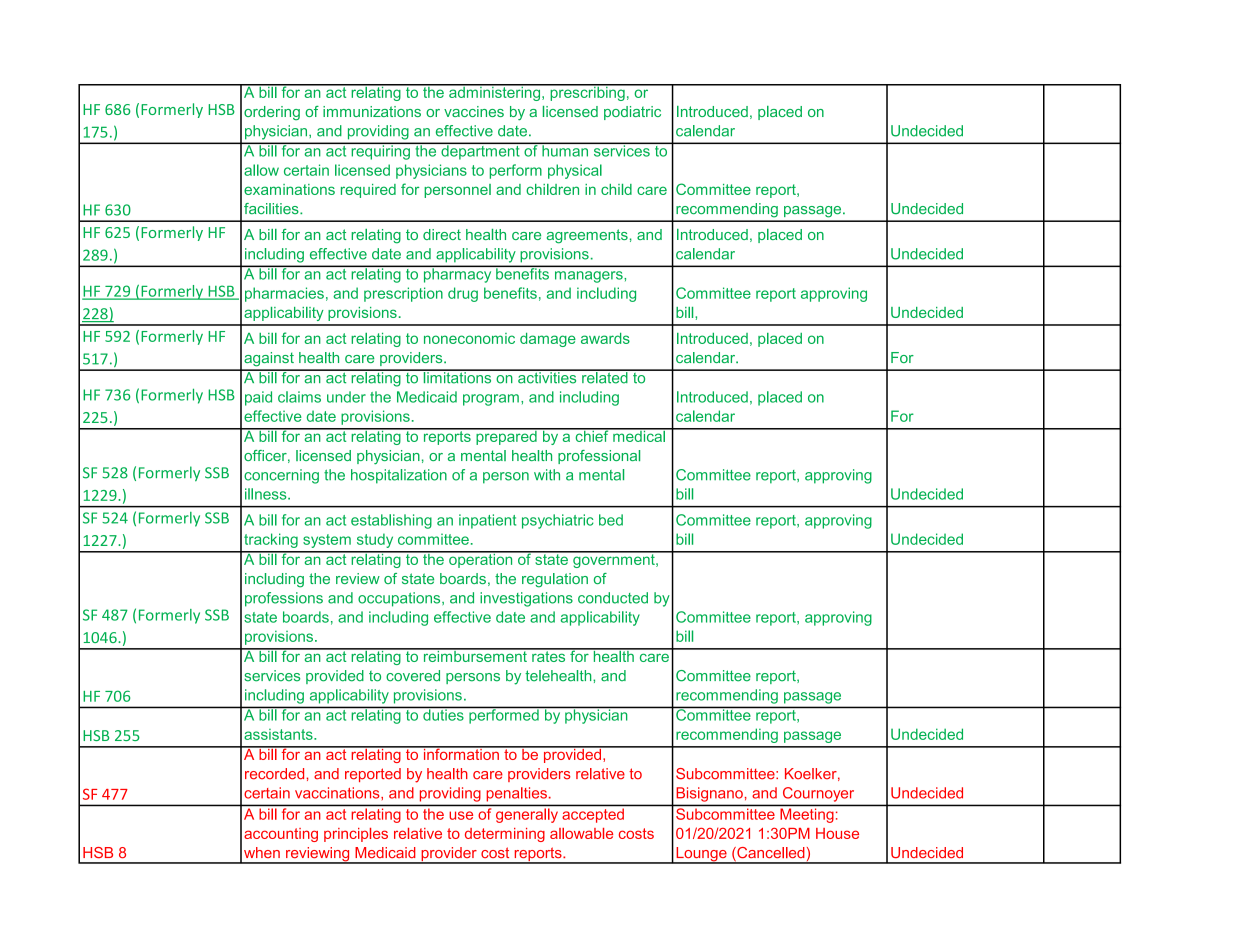 The image size is (1233, 952). I want to click on prescribing, so click(587, 92).
